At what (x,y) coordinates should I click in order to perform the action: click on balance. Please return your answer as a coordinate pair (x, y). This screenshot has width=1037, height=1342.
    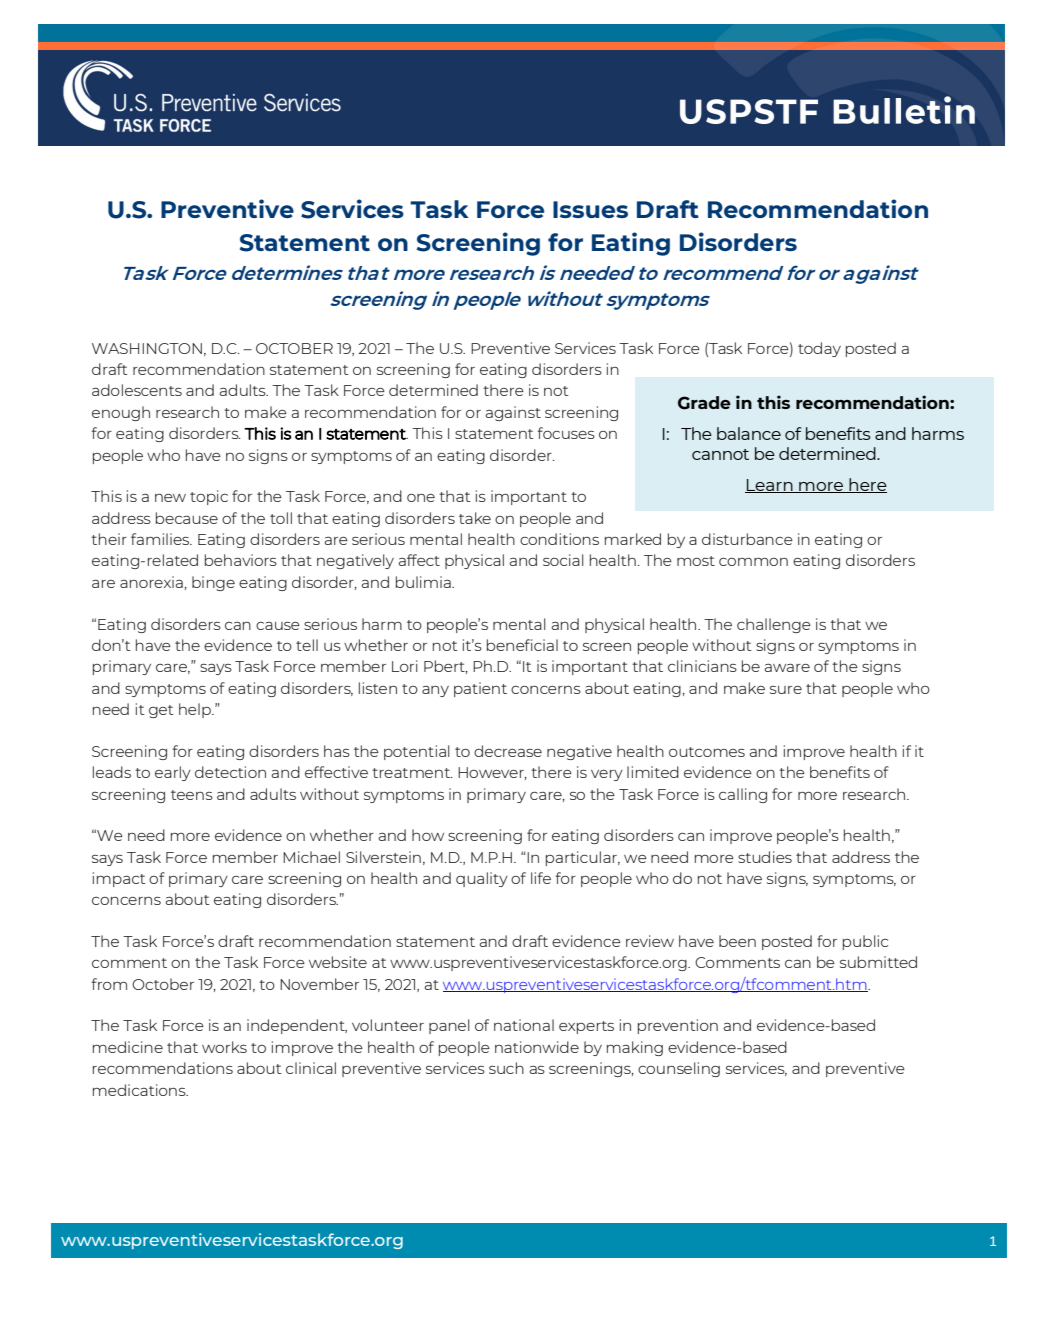
    Looking at the image, I should click on (749, 433).
